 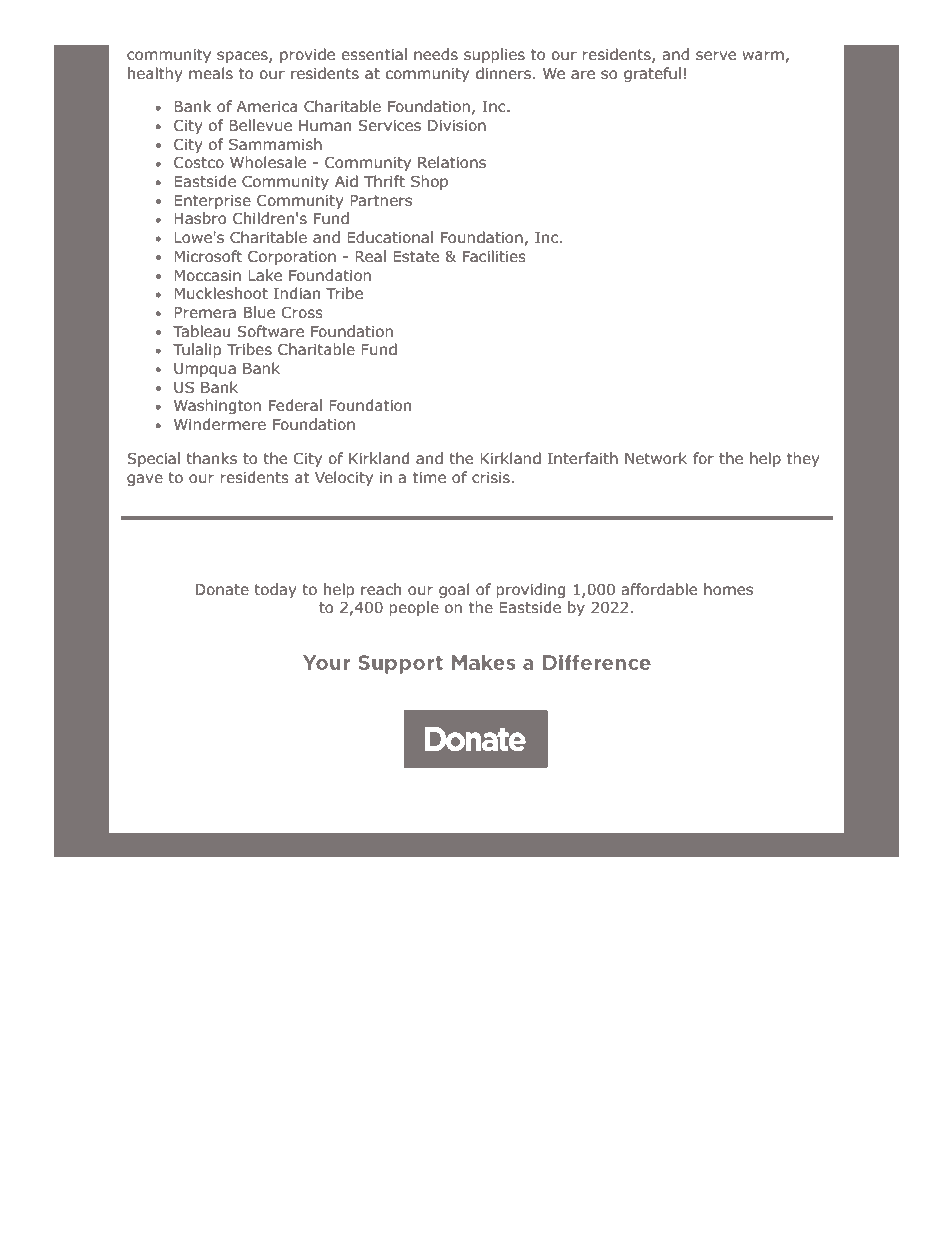 I want to click on dinners, so click(x=503, y=73).
